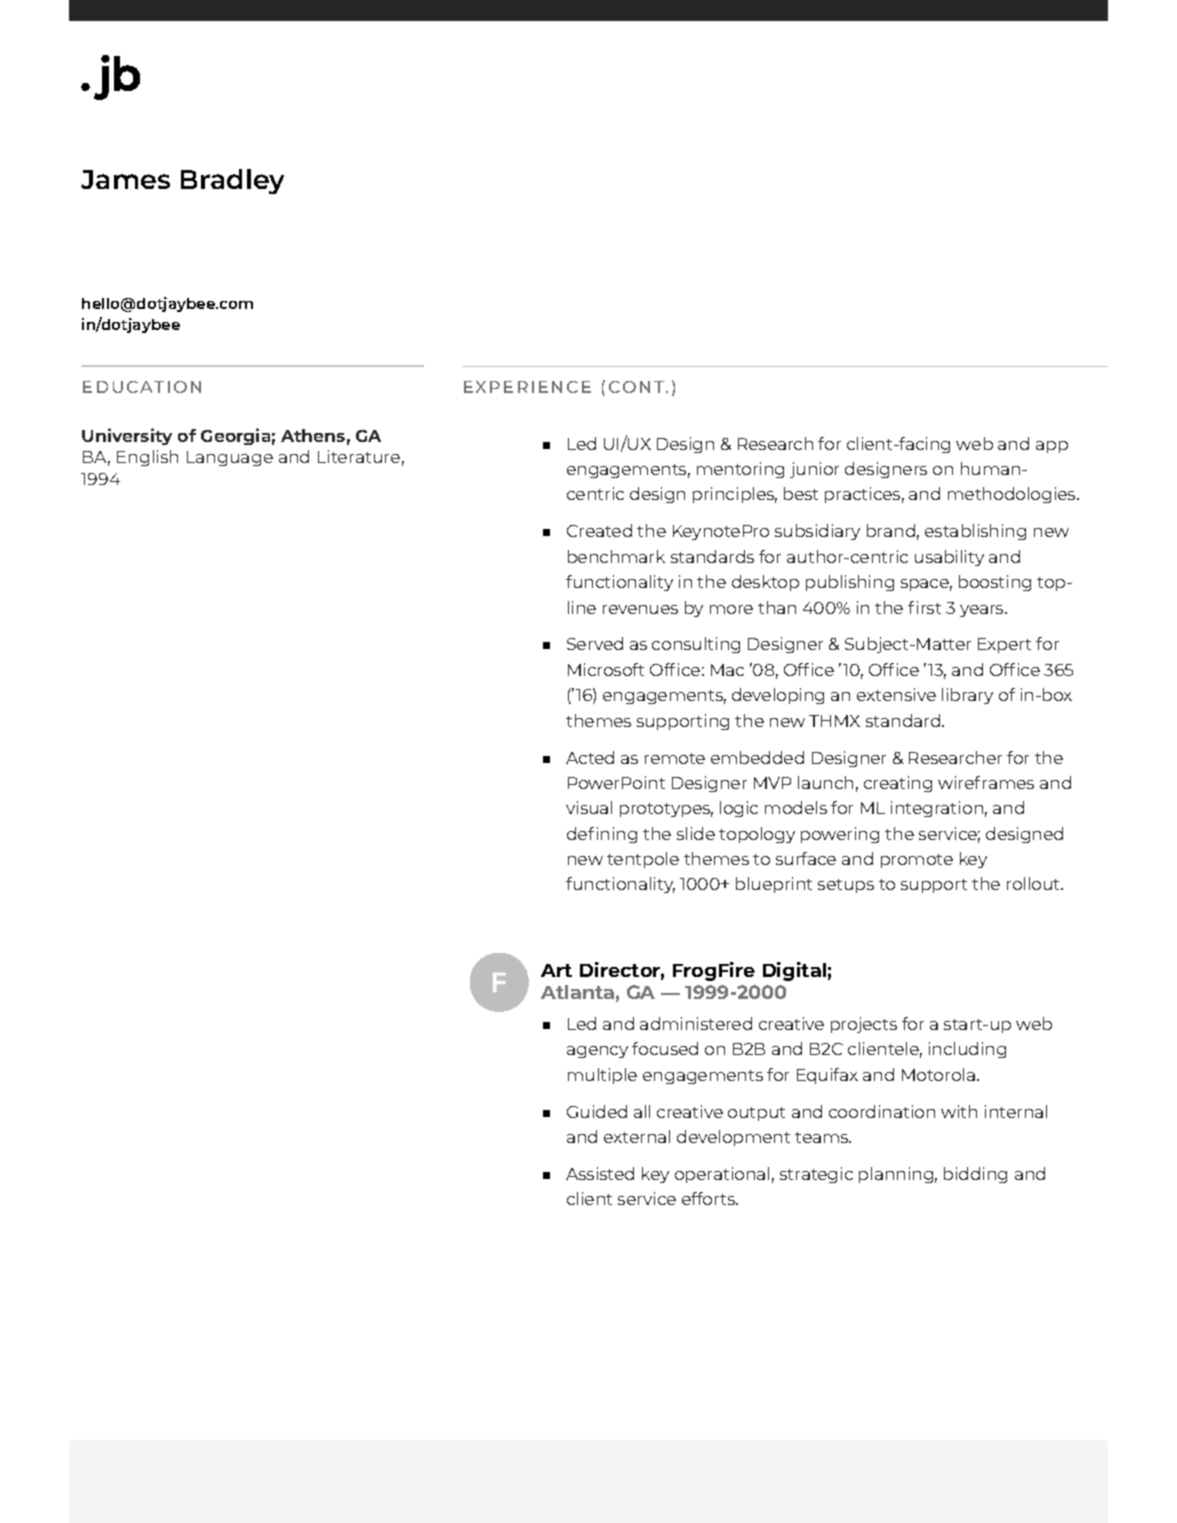 This screenshot has height=1523, width=1177. What do you see at coordinates (589, 807) in the screenshot?
I see `visual` at bounding box center [589, 807].
